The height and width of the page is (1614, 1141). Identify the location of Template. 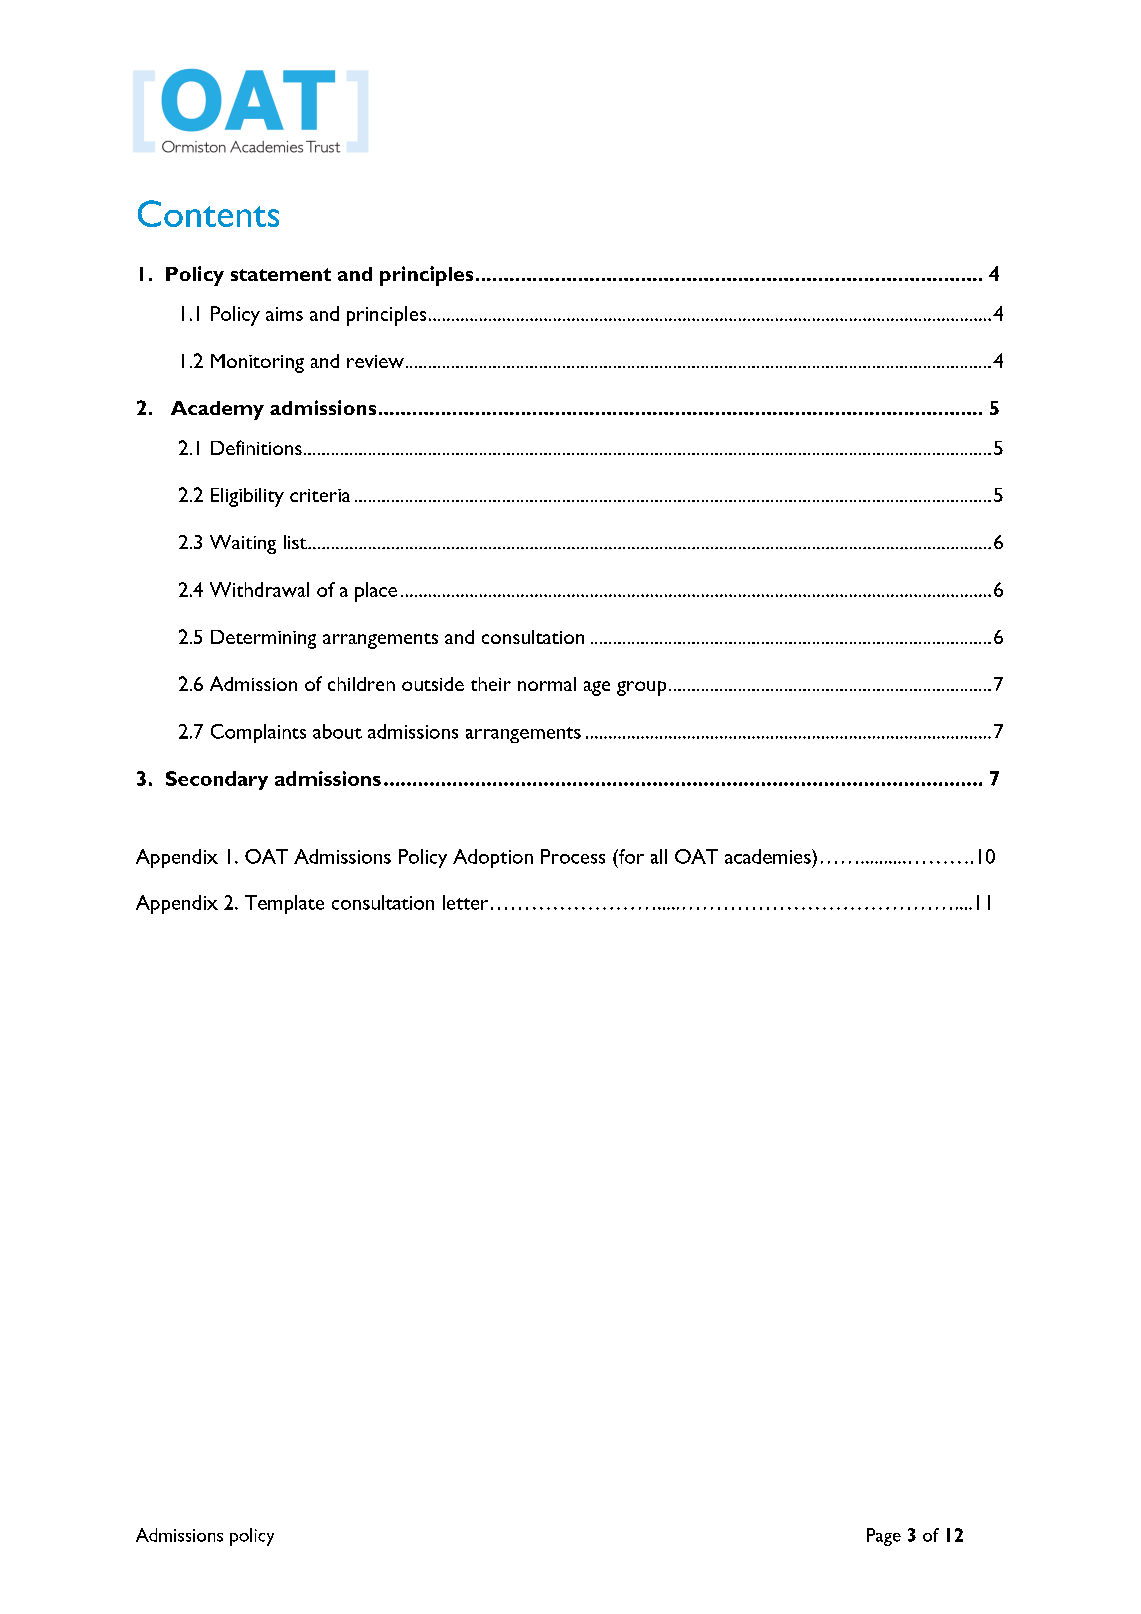
(284, 904).
